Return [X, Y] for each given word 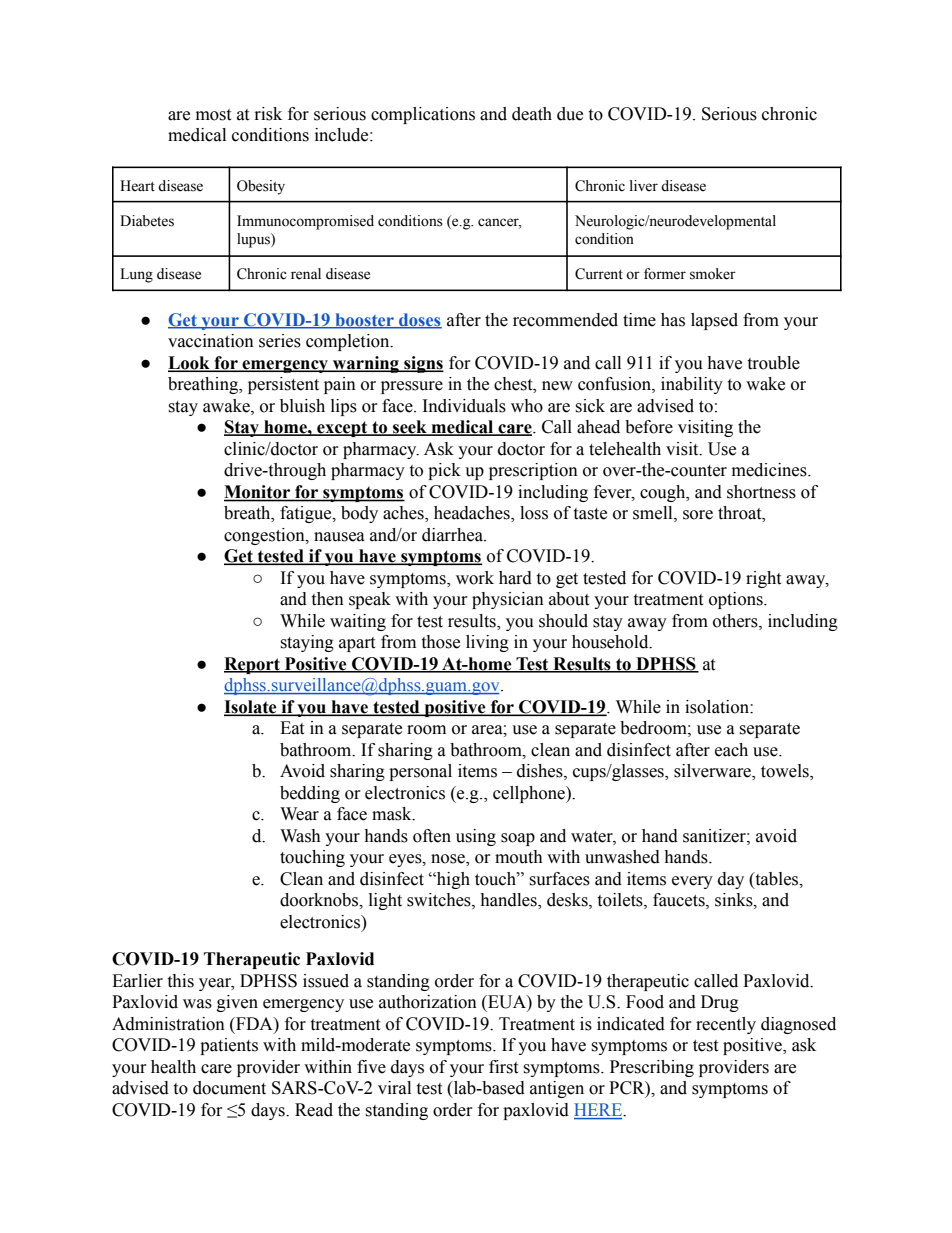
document [229, 1088]
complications [423, 115]
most [213, 115]
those [440, 642]
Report [253, 665]
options [737, 600]
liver [644, 186]
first [503, 1067]
